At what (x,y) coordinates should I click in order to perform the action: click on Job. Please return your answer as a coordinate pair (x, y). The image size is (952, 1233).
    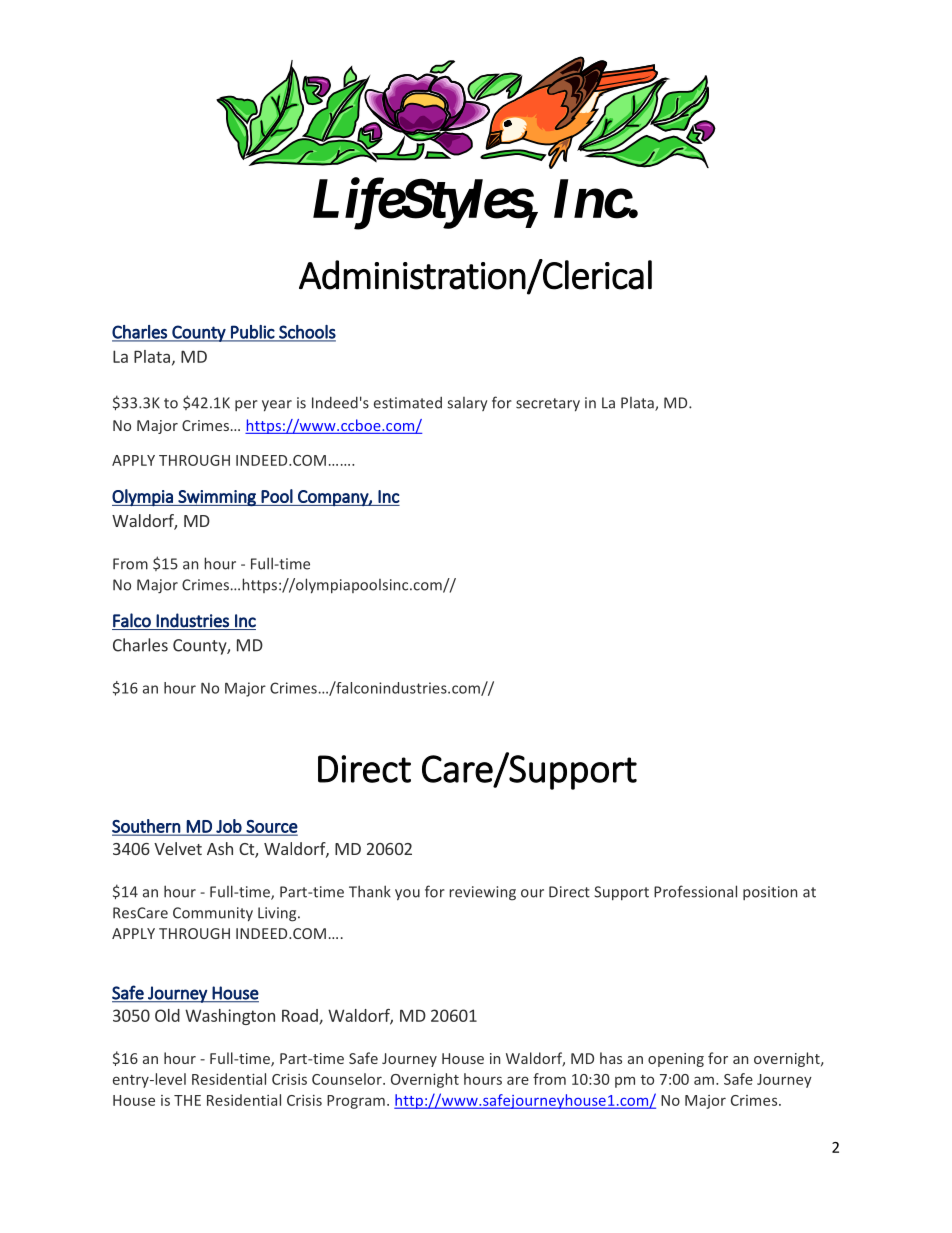
    Looking at the image, I should click on (229, 827).
